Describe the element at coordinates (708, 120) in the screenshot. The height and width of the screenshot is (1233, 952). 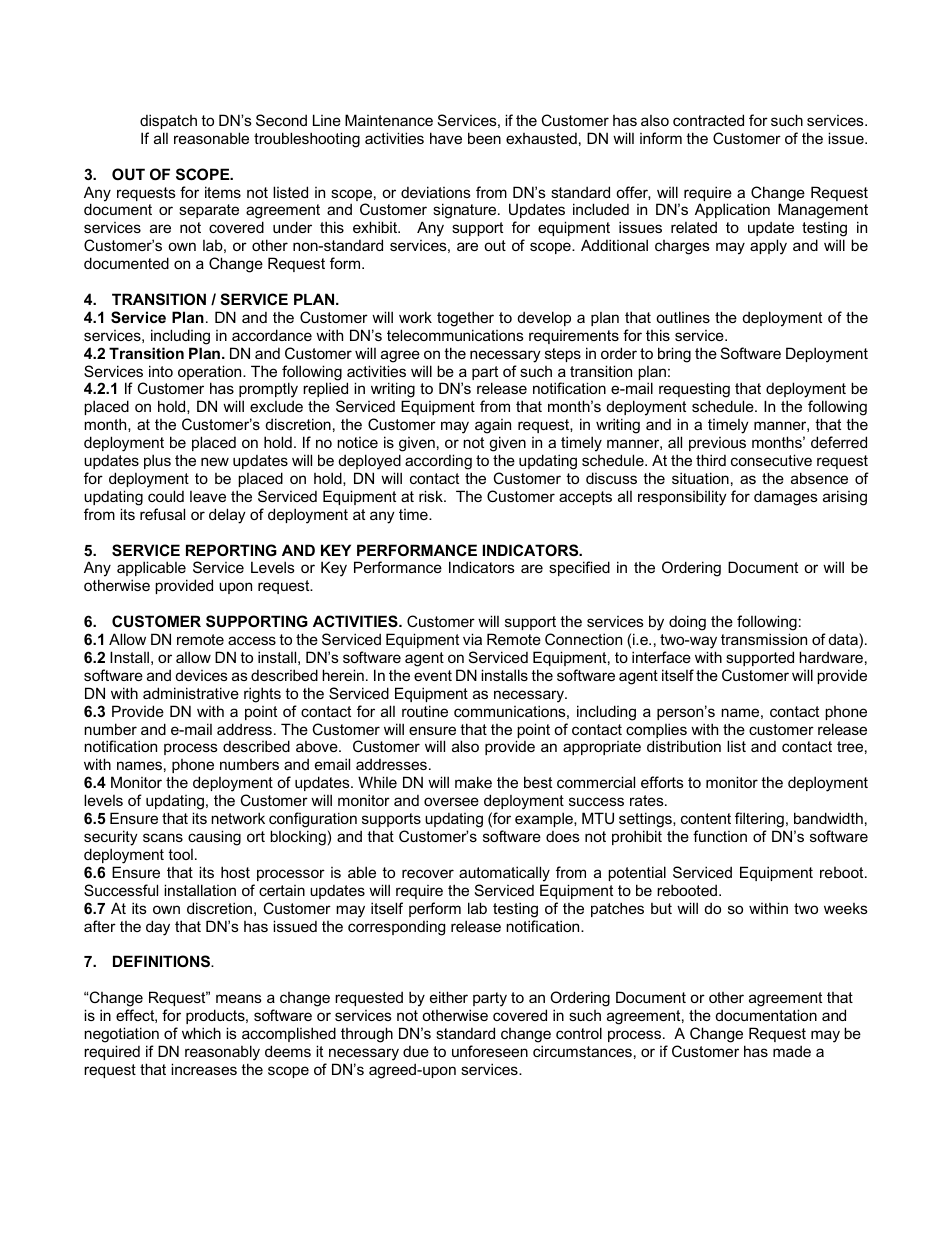
I see `contracted` at that location.
